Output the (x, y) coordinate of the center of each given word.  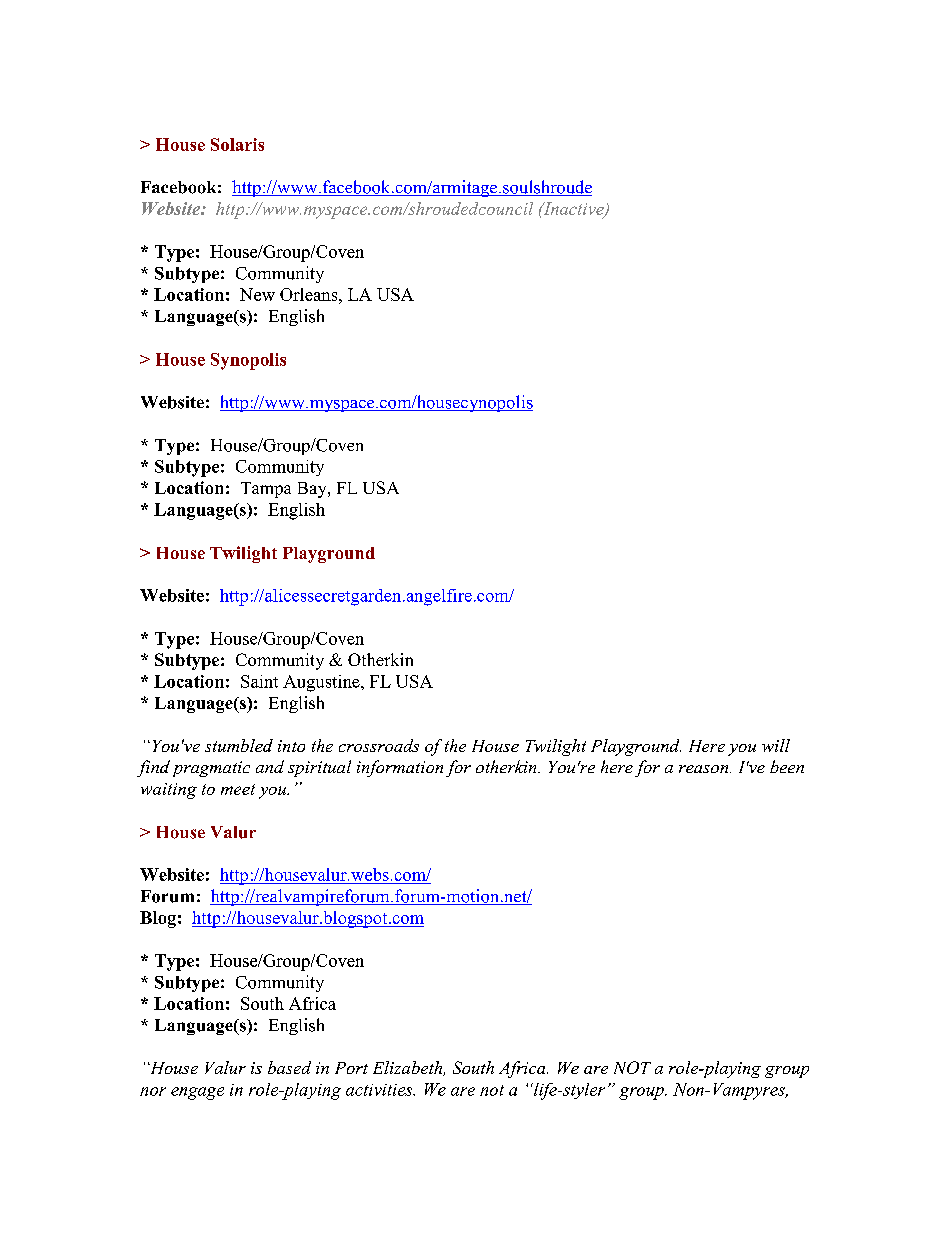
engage (197, 1093)
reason (705, 769)
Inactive (573, 209)
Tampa (266, 490)
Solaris (237, 144)
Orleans (310, 294)
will (776, 745)
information (400, 768)
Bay (313, 490)
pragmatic (211, 769)
